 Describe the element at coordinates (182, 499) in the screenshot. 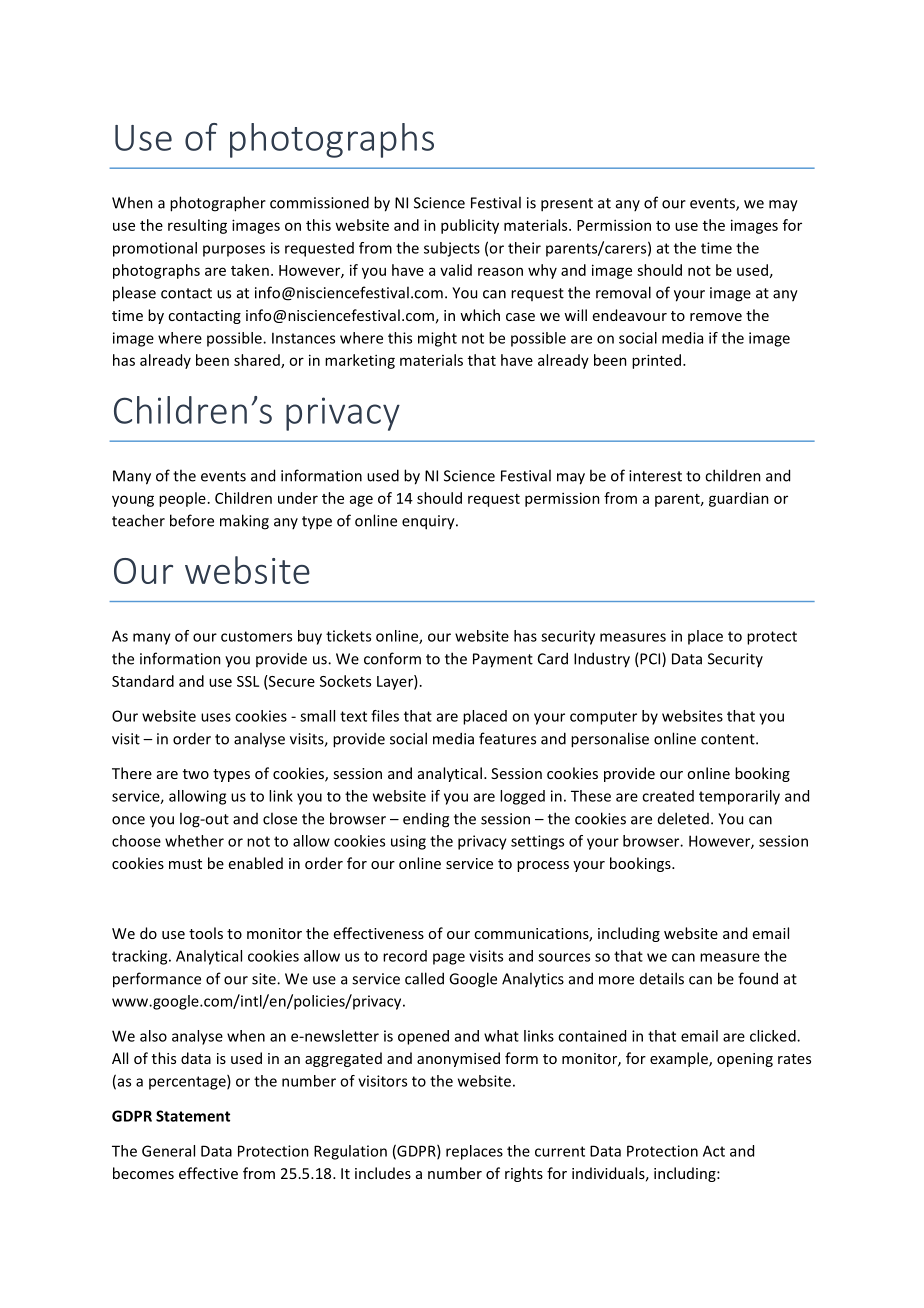

I see `people` at that location.
